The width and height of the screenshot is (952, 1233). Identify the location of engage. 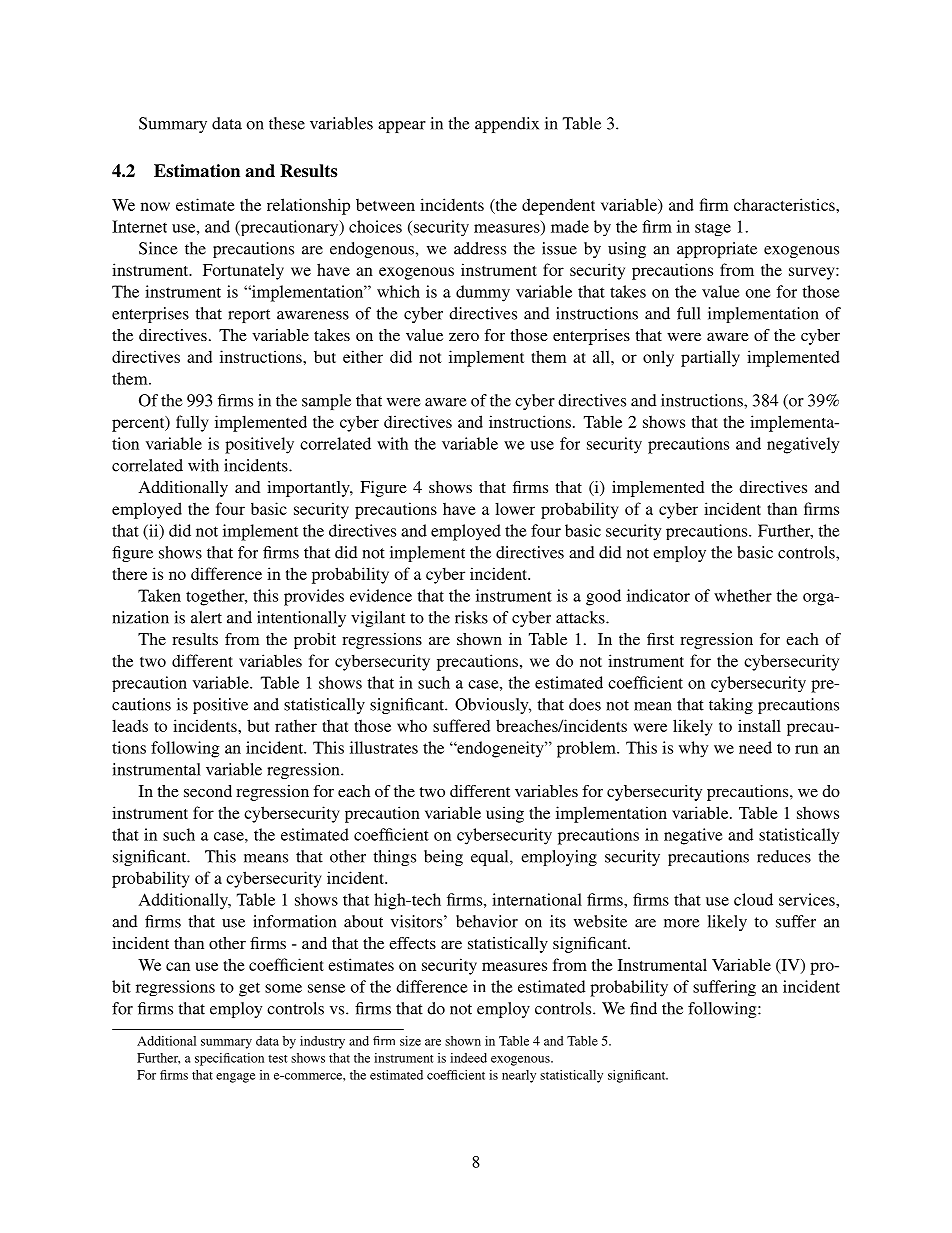
(235, 1078).
